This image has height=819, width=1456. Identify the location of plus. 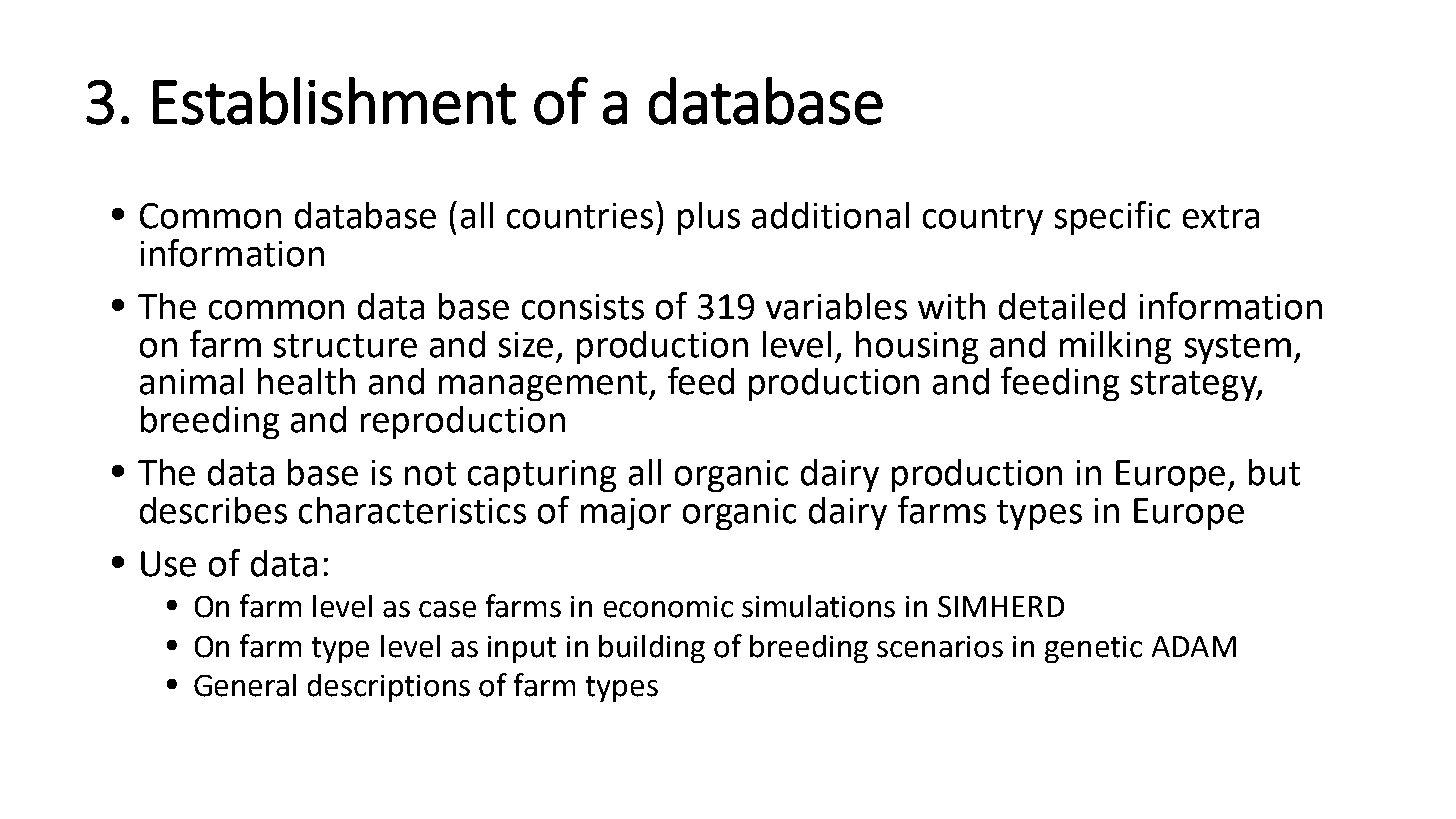
(709, 218).
